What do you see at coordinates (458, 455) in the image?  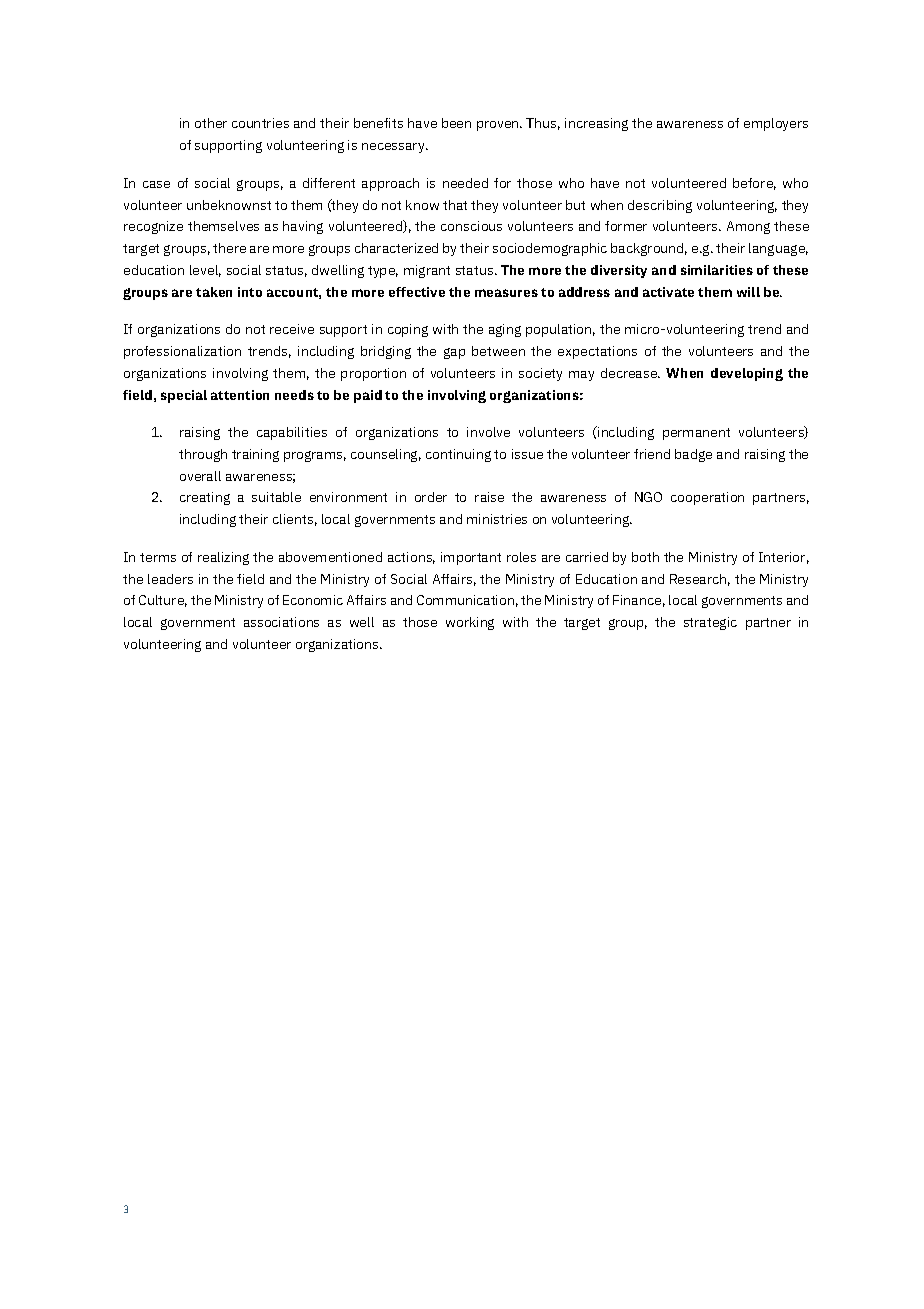 I see `continuing` at bounding box center [458, 455].
